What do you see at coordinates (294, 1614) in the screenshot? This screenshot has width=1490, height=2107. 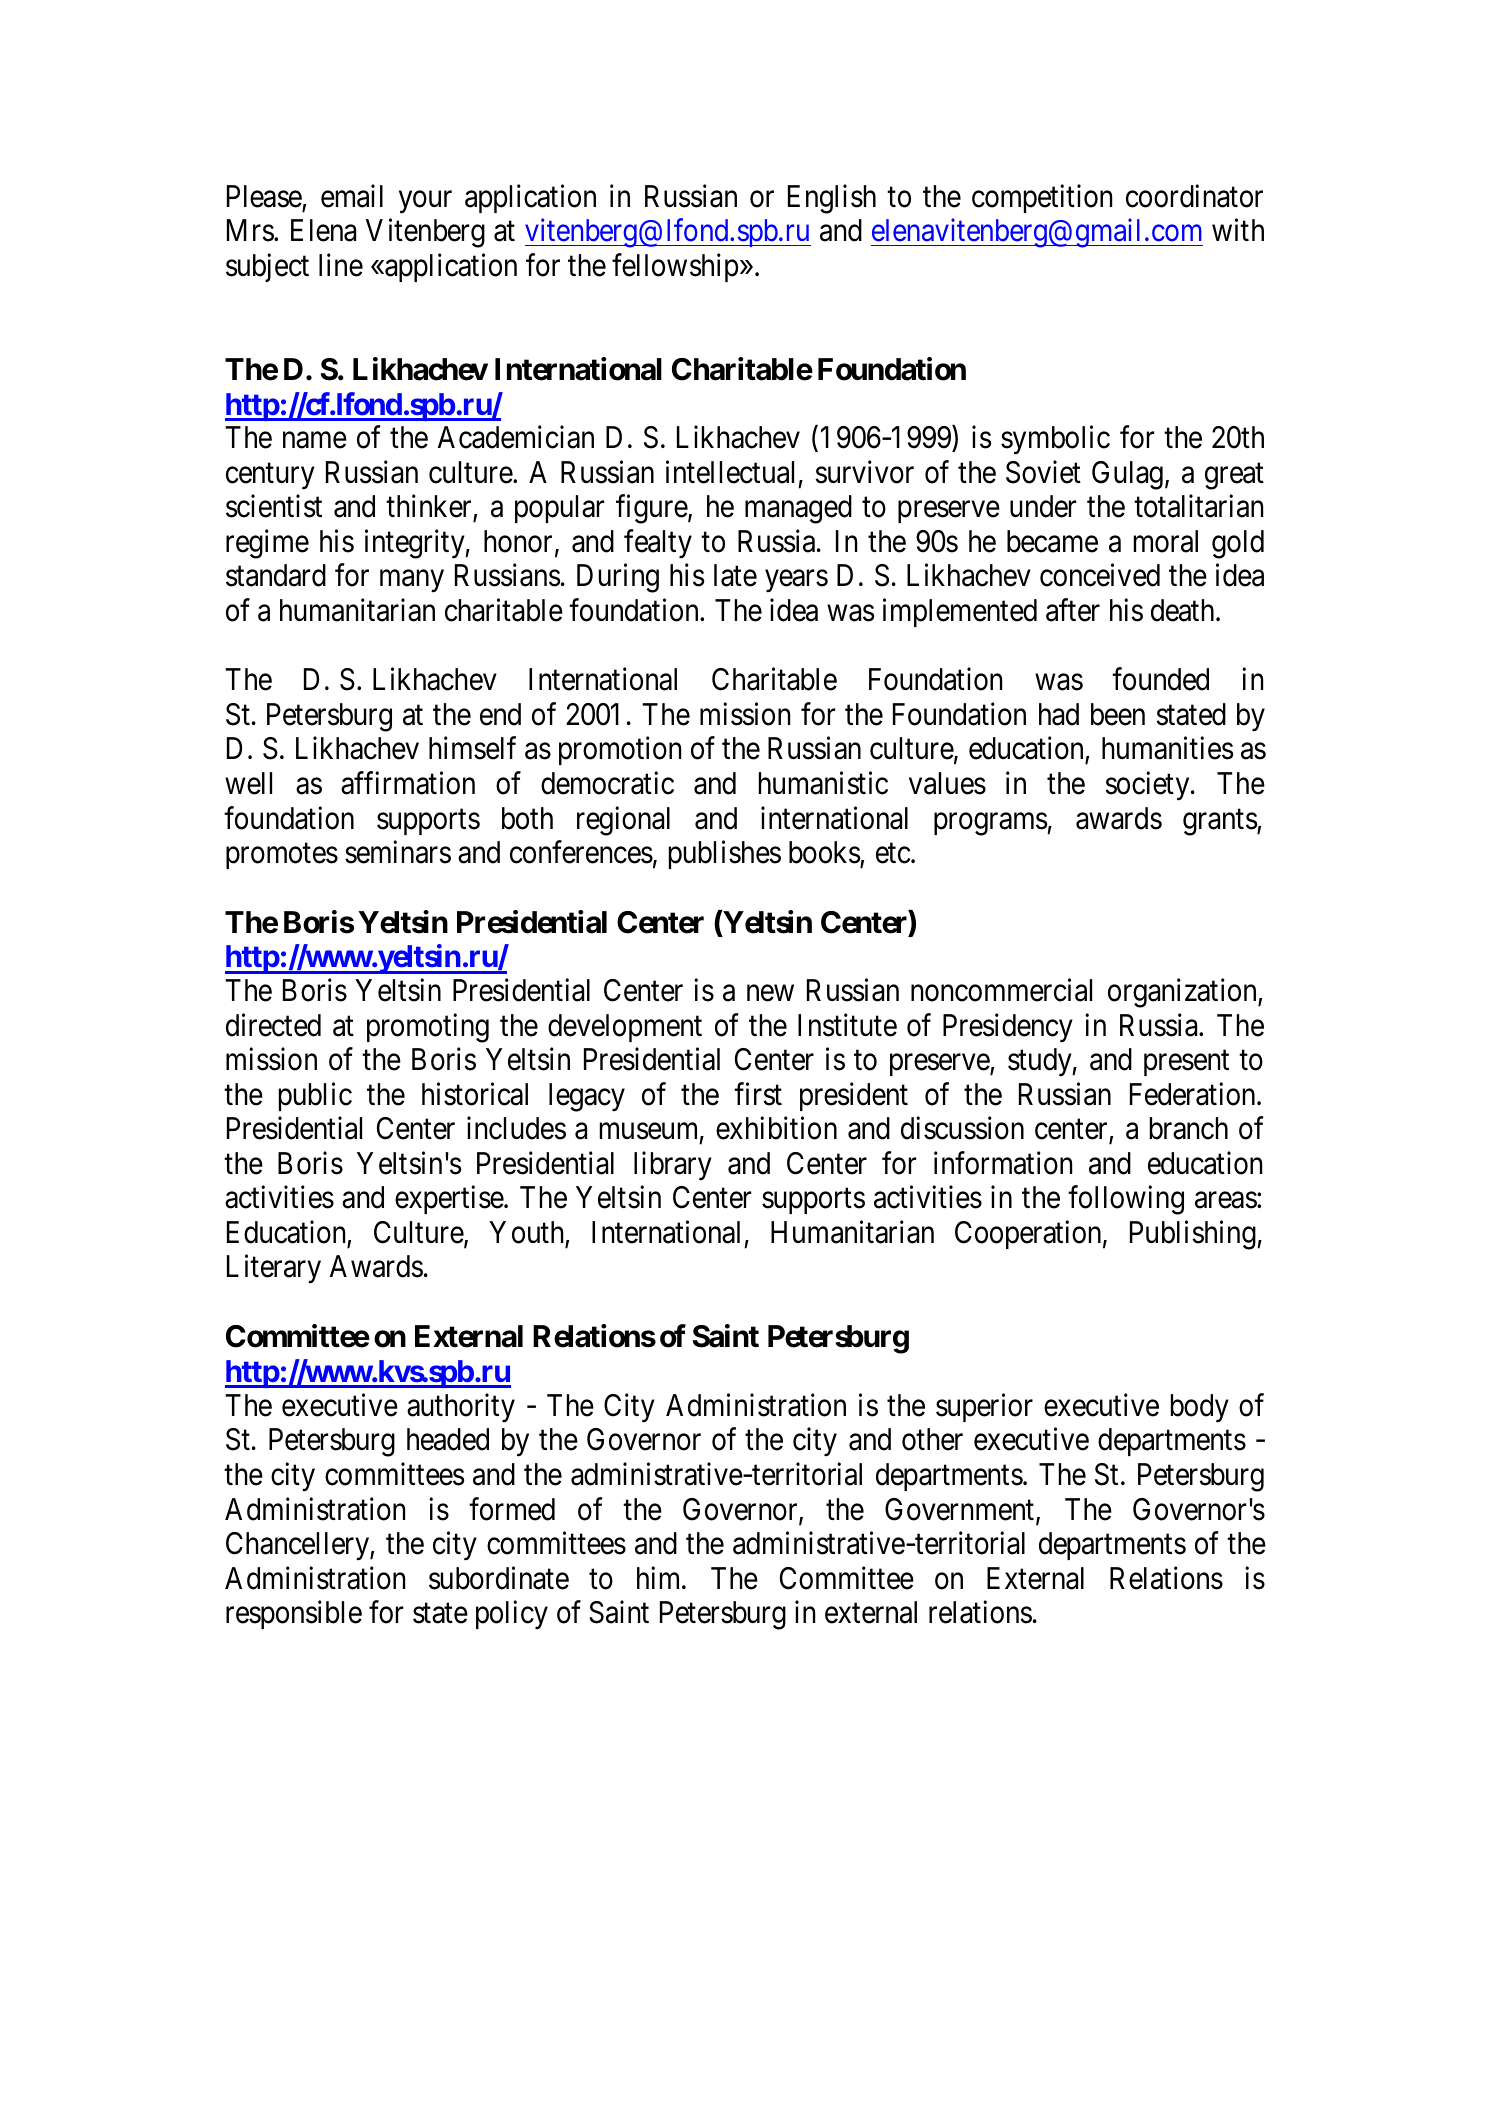 I see `responsible` at bounding box center [294, 1614].
